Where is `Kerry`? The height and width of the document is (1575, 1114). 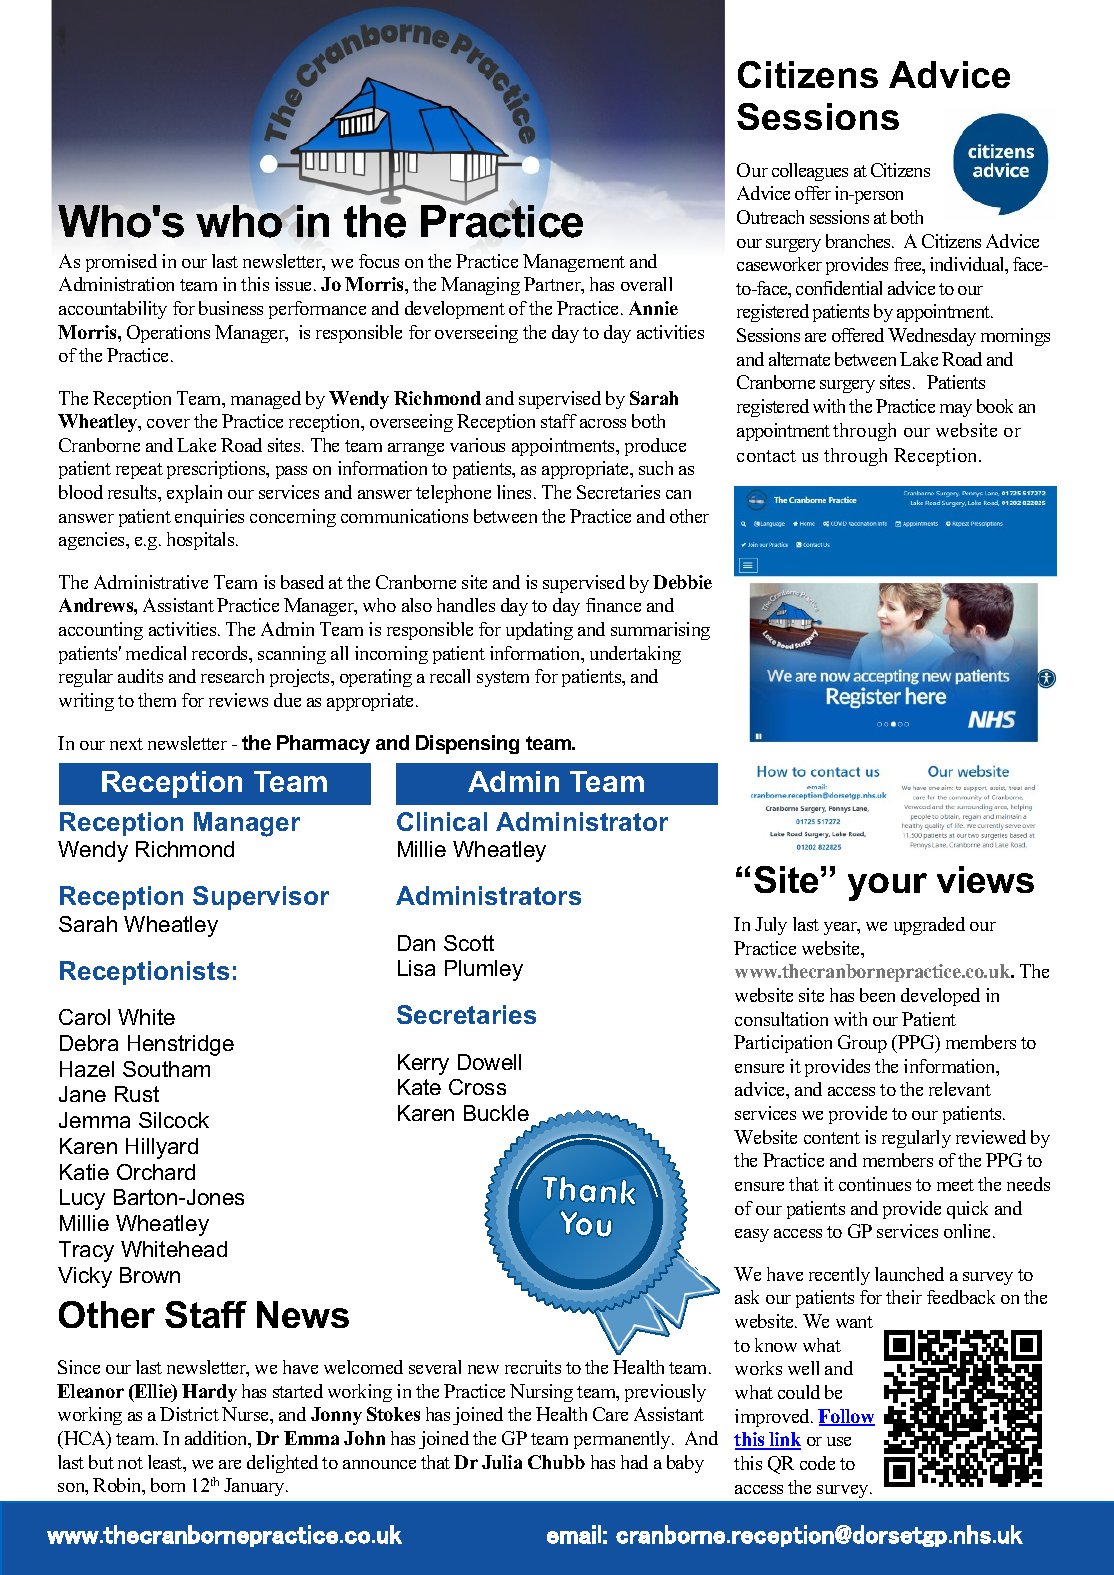 Kerry is located at coordinates (423, 1064).
